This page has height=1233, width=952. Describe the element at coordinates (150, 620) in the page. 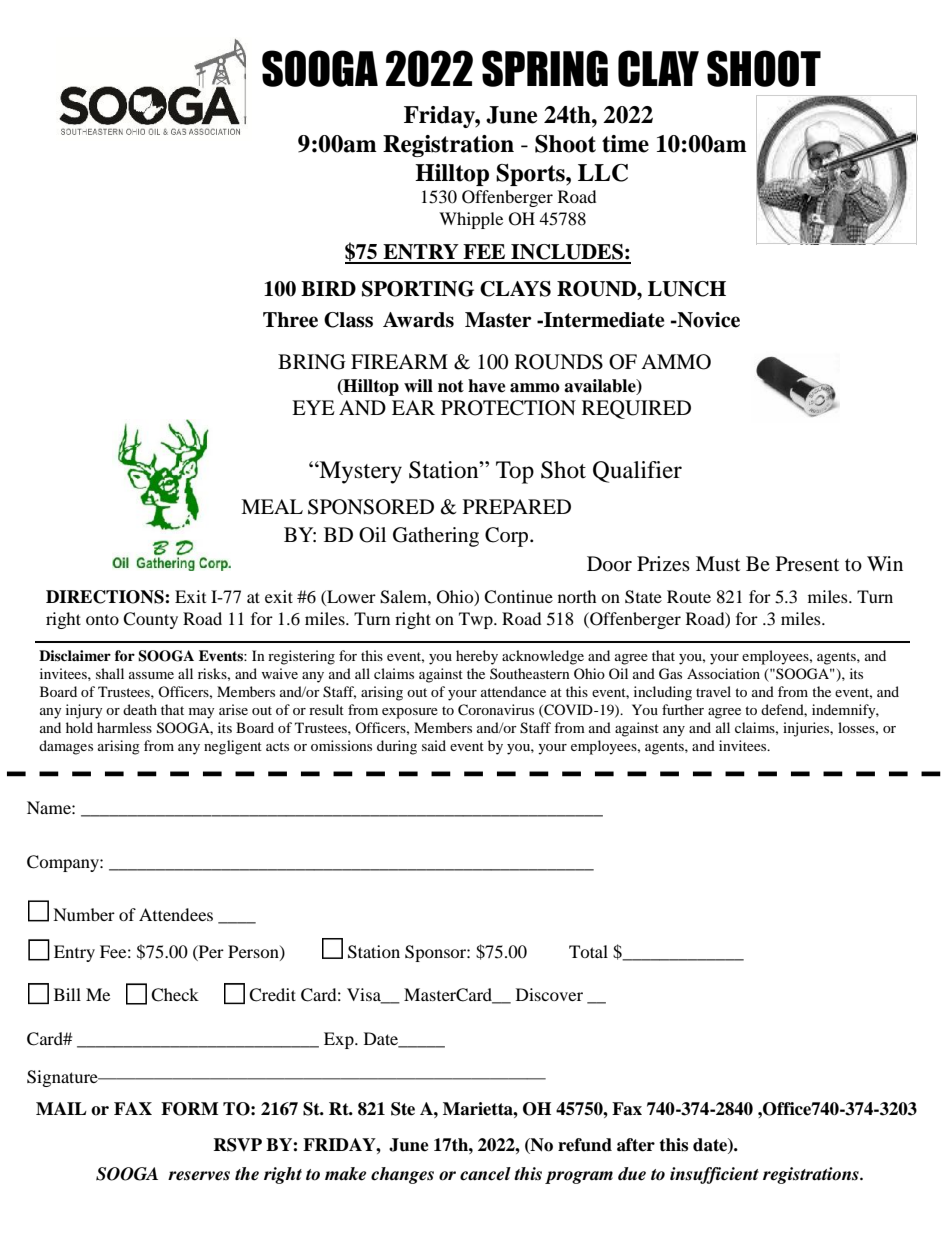

I see `County` at that location.
